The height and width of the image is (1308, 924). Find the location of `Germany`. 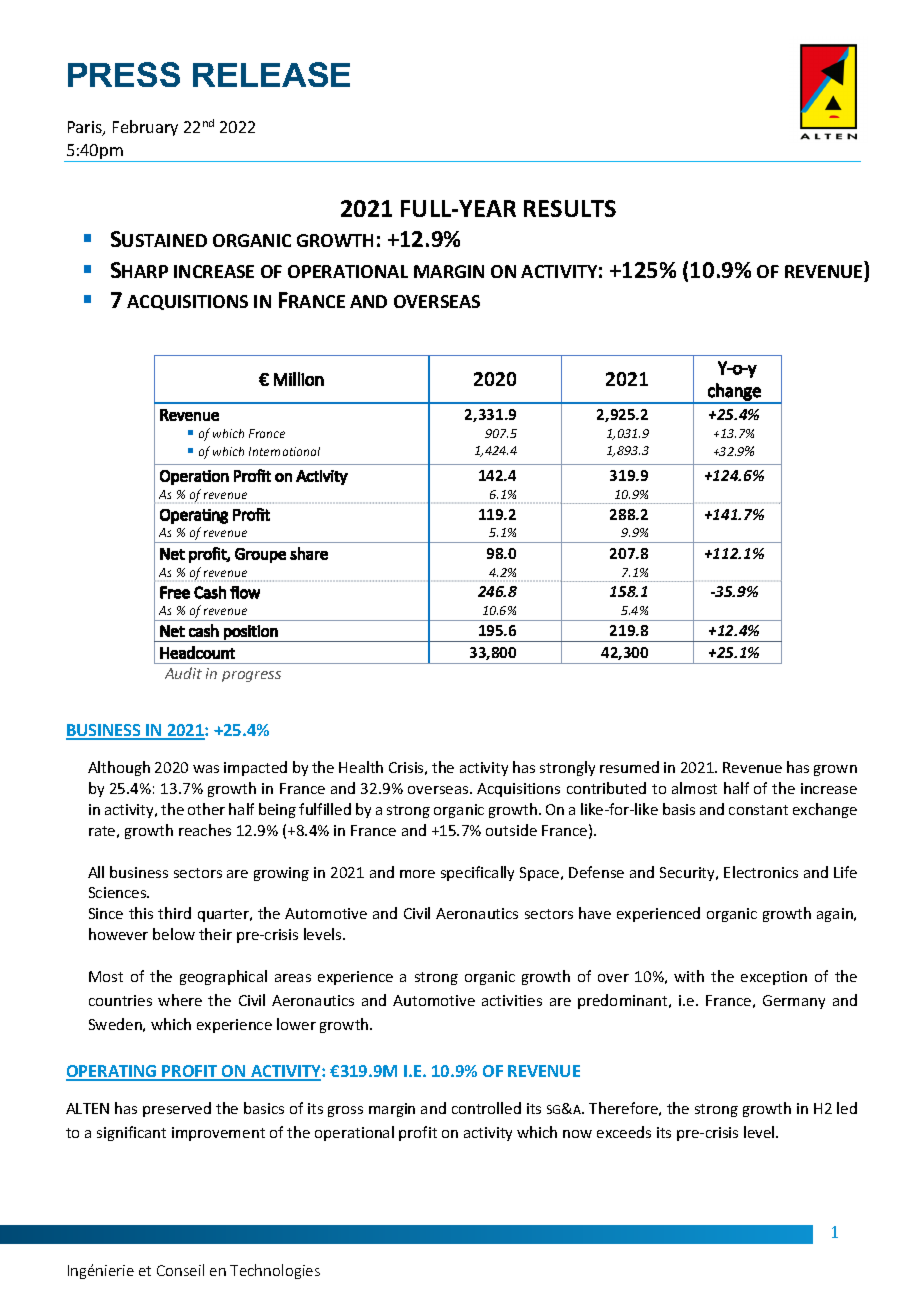

Germany is located at coordinates (794, 1002).
